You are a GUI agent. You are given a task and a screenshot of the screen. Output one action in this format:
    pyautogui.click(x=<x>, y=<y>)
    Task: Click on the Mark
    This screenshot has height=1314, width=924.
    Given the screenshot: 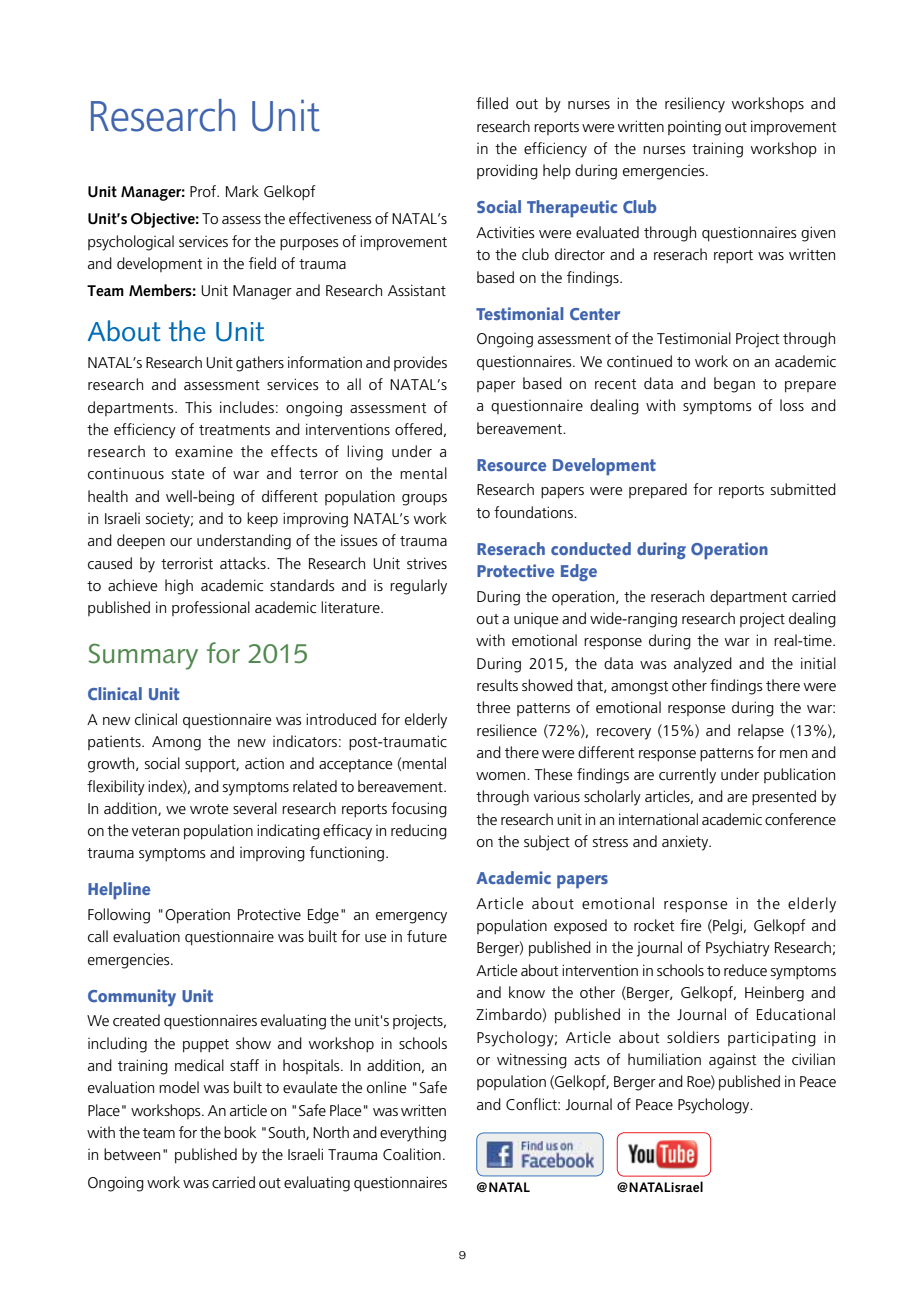 What is the action you would take?
    pyautogui.click(x=242, y=191)
